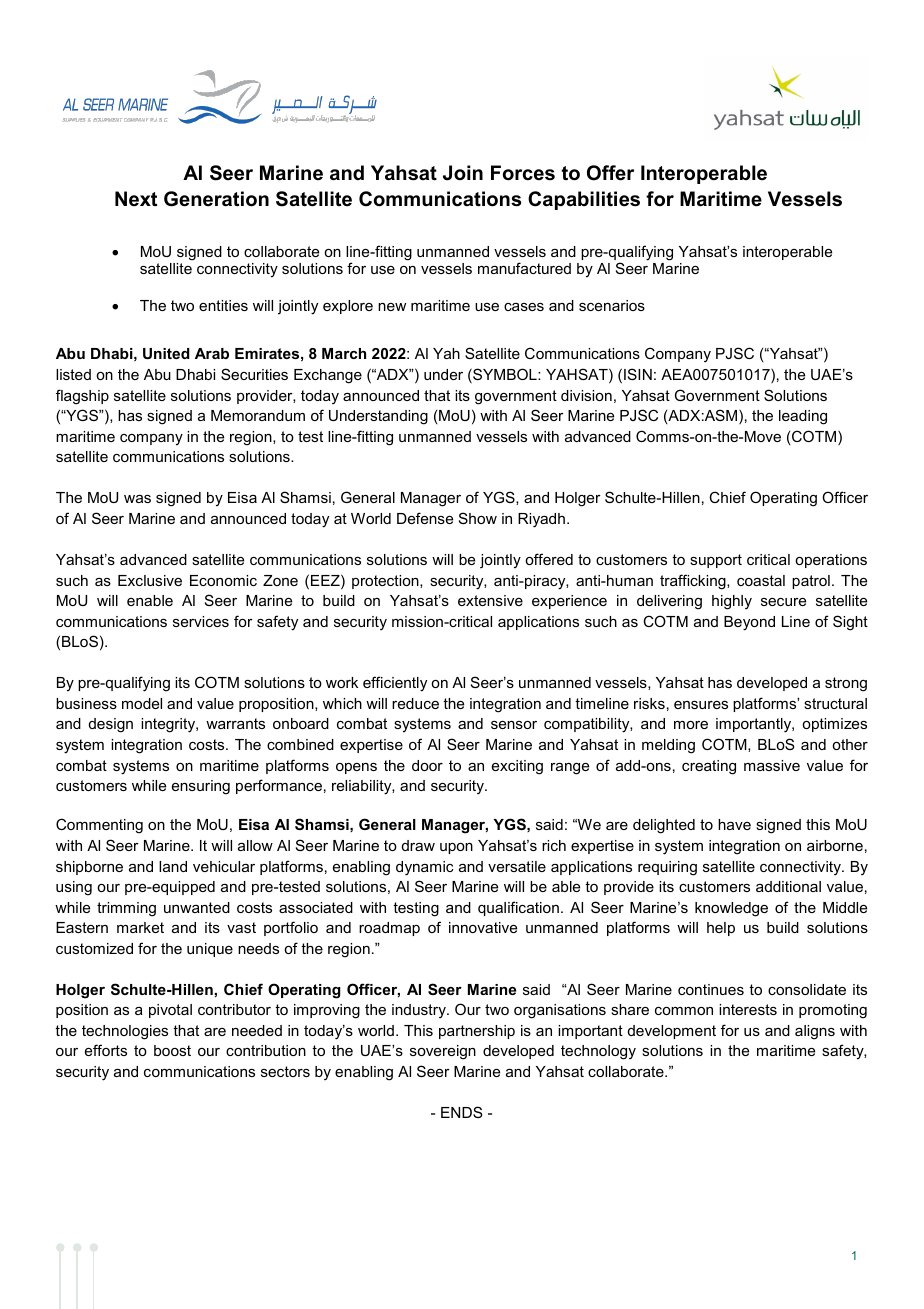 The width and height of the screenshot is (924, 1309). Describe the element at coordinates (584, 200) in the screenshot. I see `Capabilities` at that location.
